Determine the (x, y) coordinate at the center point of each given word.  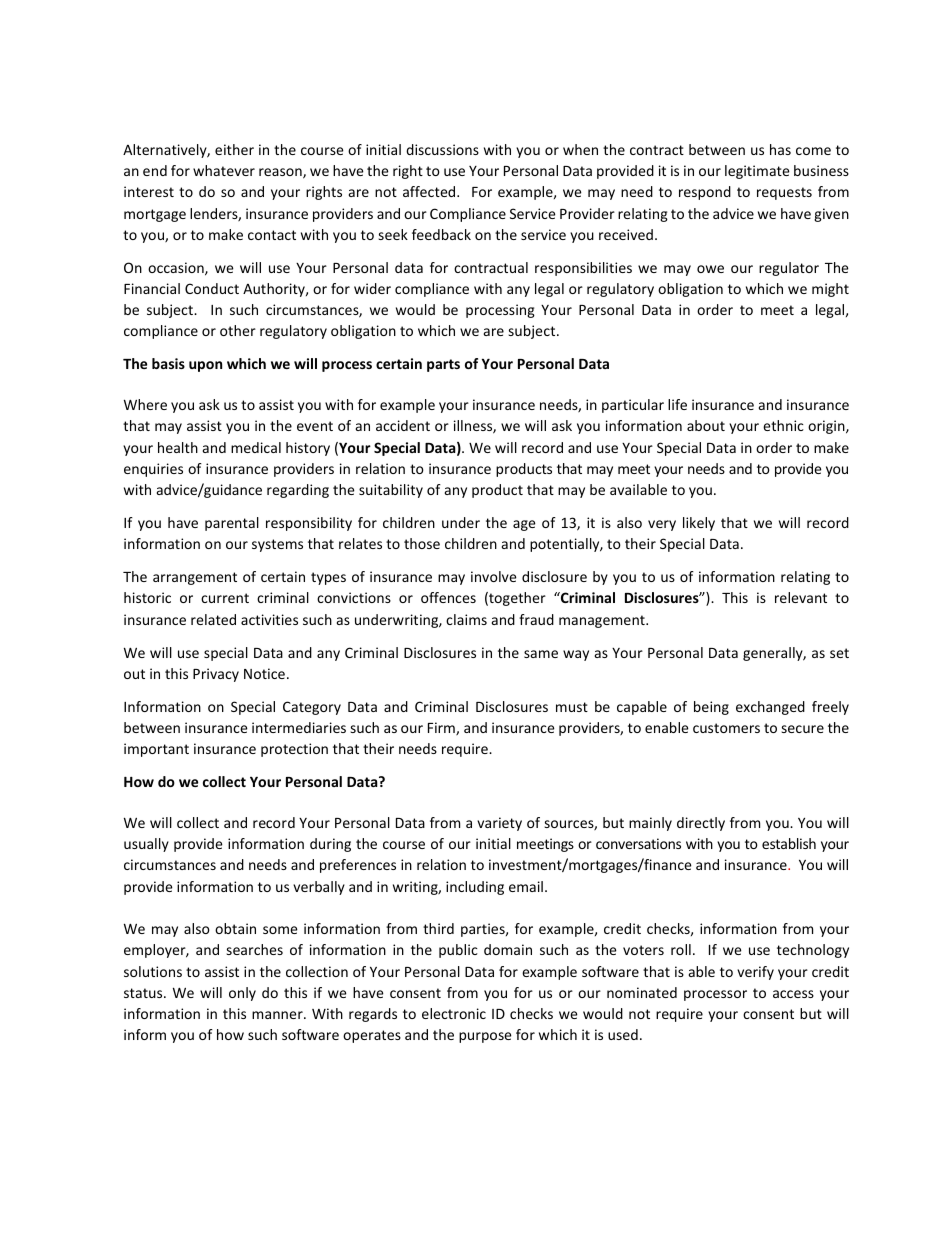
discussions (442, 149)
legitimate (757, 172)
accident (403, 425)
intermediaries (299, 727)
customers (726, 728)
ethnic (783, 425)
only (242, 994)
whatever (224, 170)
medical (256, 447)
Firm (442, 728)
